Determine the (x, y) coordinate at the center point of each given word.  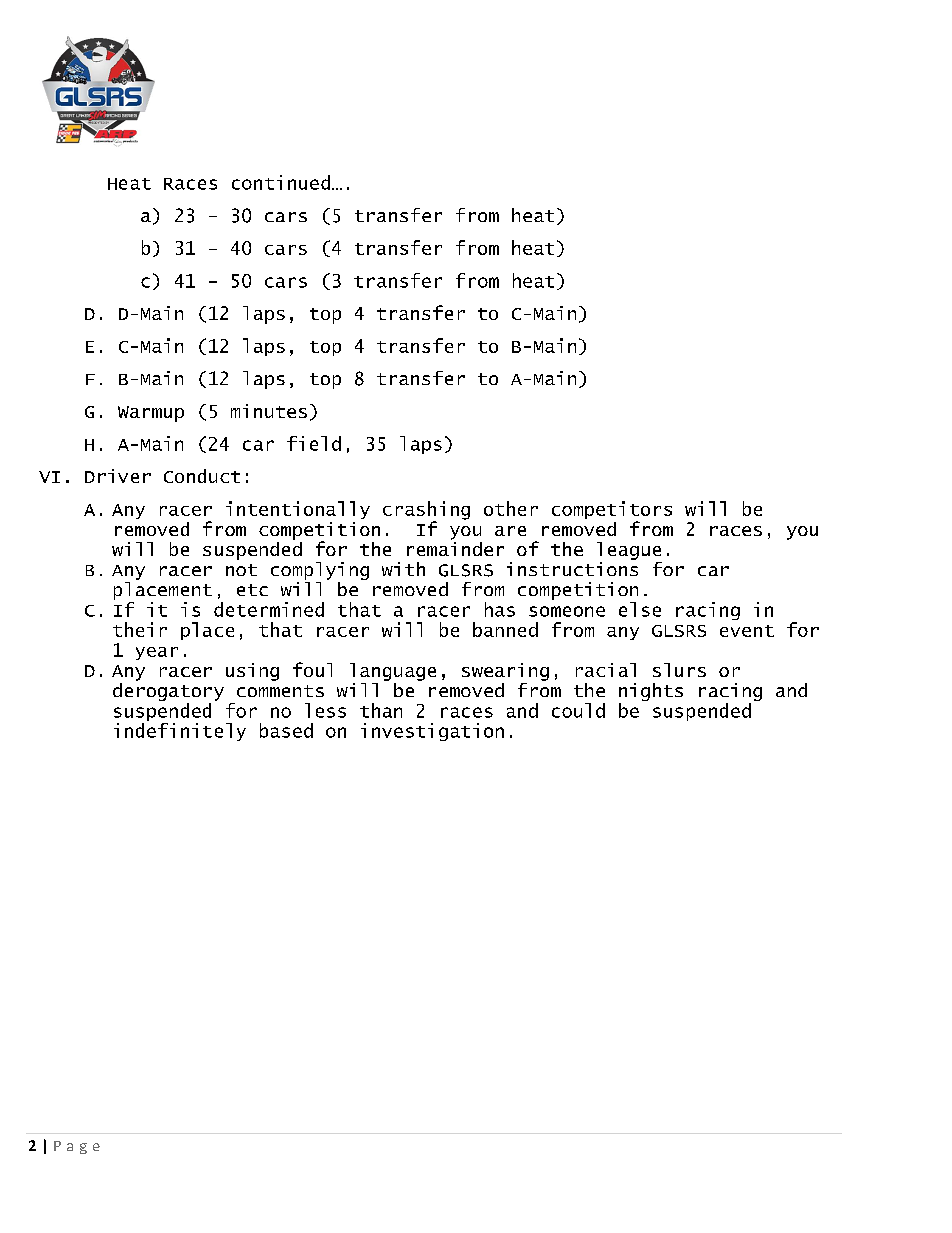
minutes (269, 411)
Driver (118, 476)
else (640, 609)
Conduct (202, 476)
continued (281, 182)
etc (252, 590)
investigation (432, 732)
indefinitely (180, 730)
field (314, 443)
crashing (426, 511)
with (403, 569)
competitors (612, 511)
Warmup (151, 414)
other (511, 508)
